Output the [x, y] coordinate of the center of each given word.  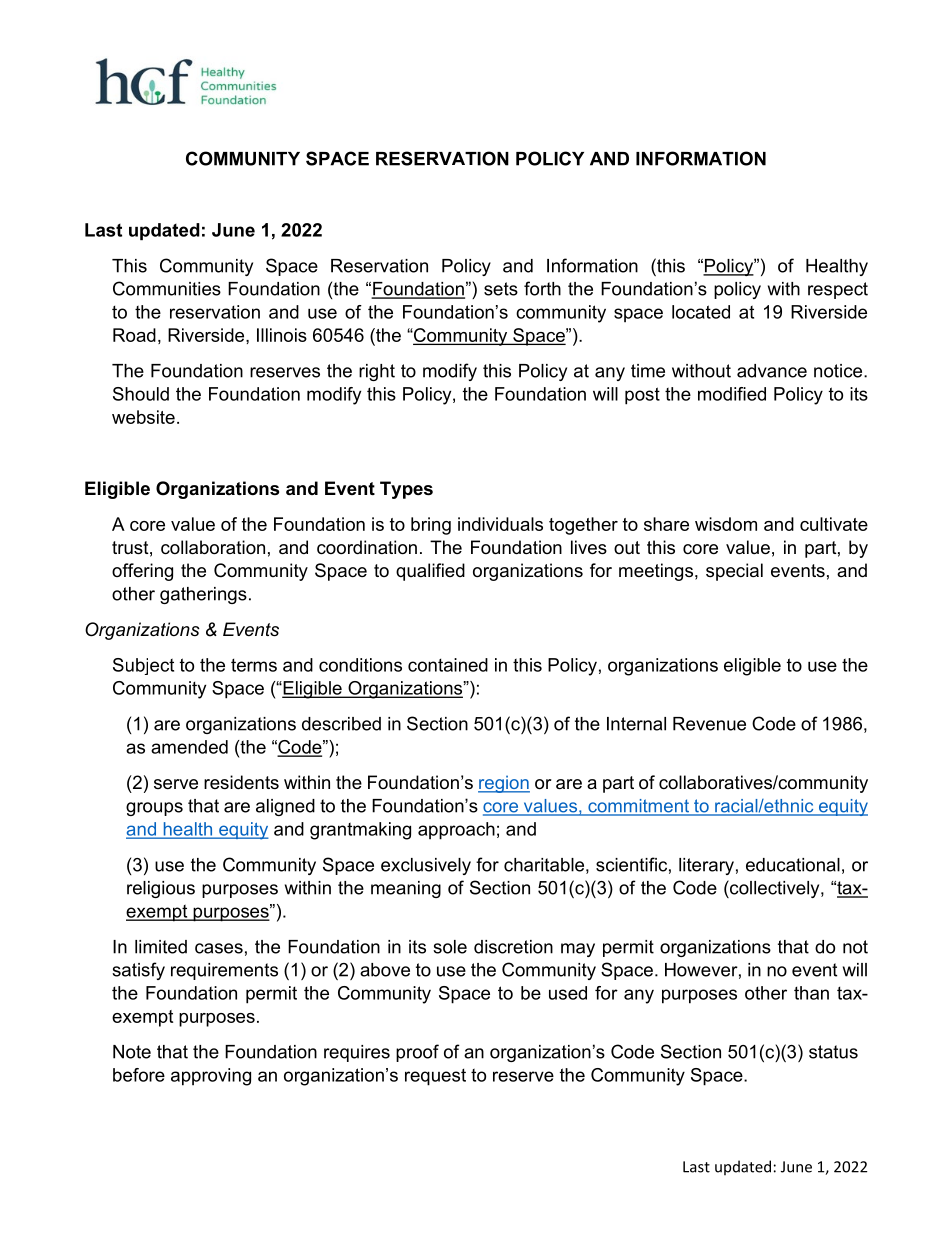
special [734, 572]
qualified [430, 572]
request [435, 1077]
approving [211, 1077]
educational [793, 865]
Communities [167, 288]
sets [501, 289]
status [833, 1052]
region [504, 784]
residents [241, 782]
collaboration [213, 547]
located [701, 312]
